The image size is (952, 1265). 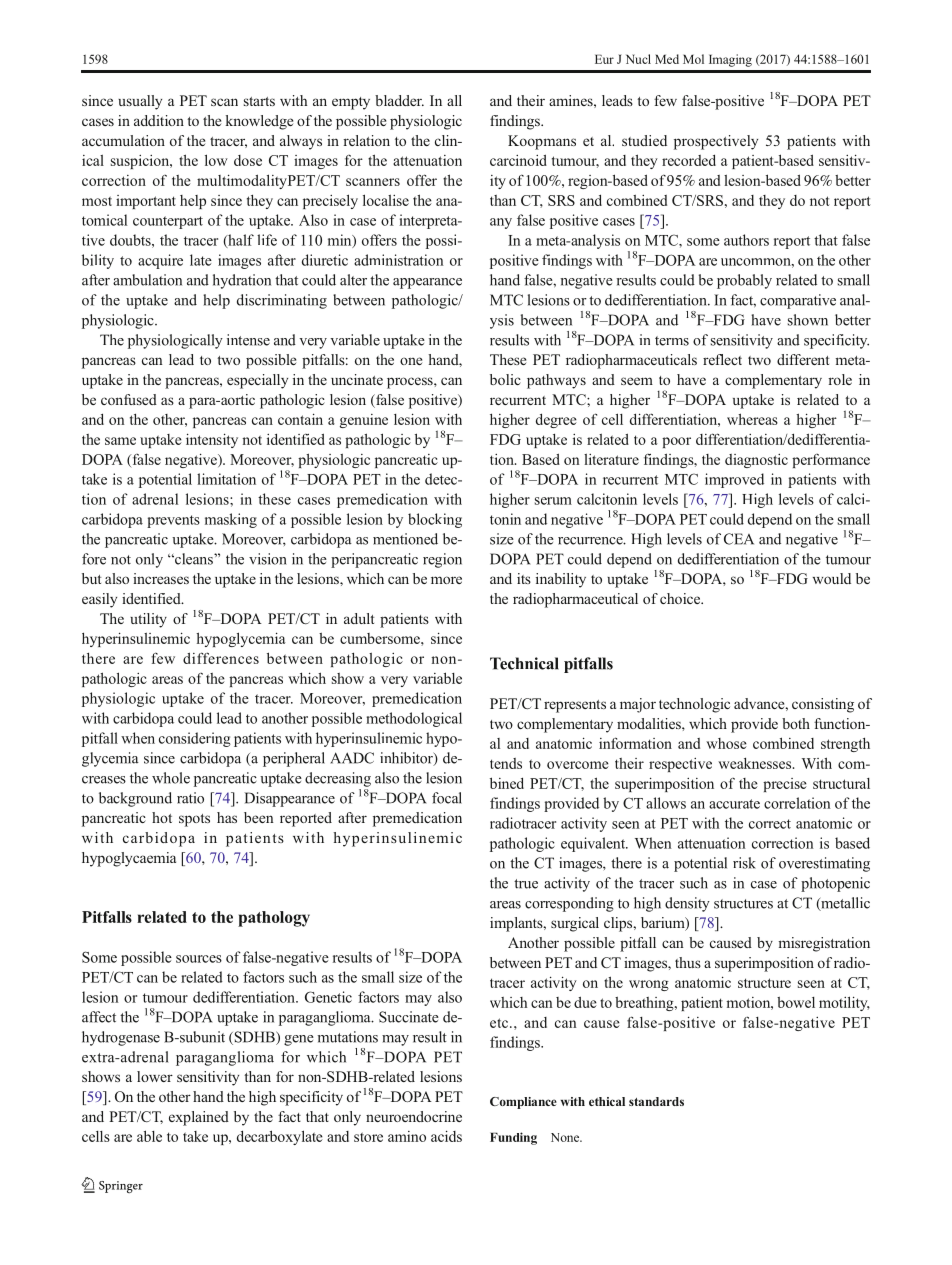 What do you see at coordinates (199, 1118) in the document?
I see `explained` at bounding box center [199, 1118].
